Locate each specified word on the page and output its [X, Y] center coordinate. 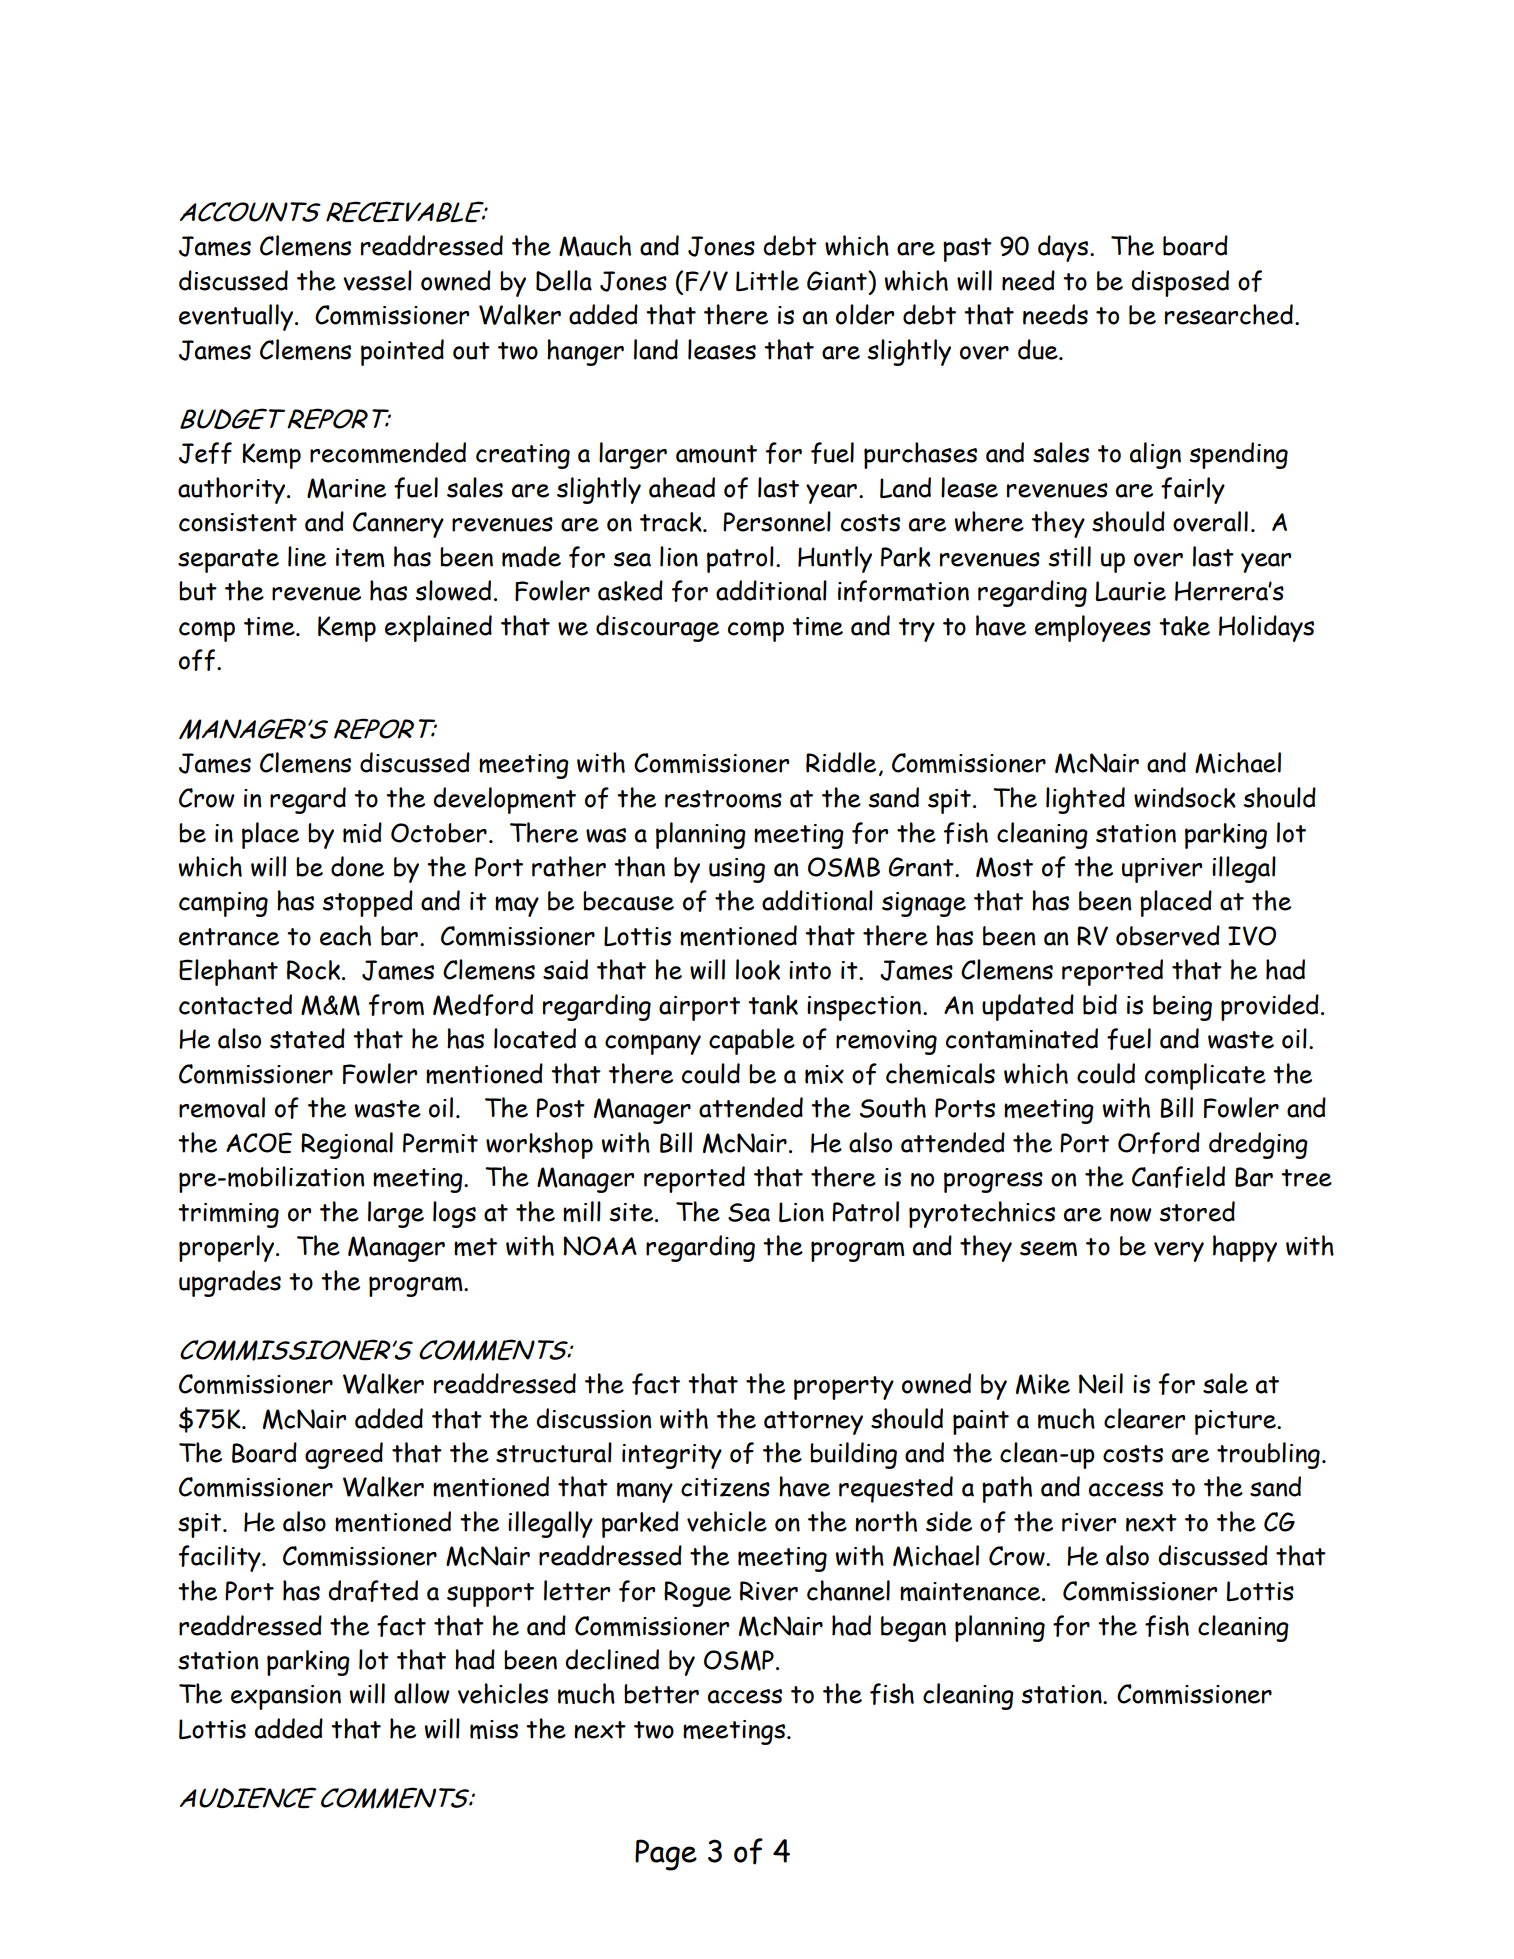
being [1182, 1008]
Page [666, 1855]
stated [307, 1038]
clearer [1144, 1418]
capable [752, 1041]
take [1184, 626]
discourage [657, 628]
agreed [344, 1455]
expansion [286, 1697]
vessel [377, 280]
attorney [813, 1423]
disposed [1180, 283]
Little [767, 280]
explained [438, 628]
